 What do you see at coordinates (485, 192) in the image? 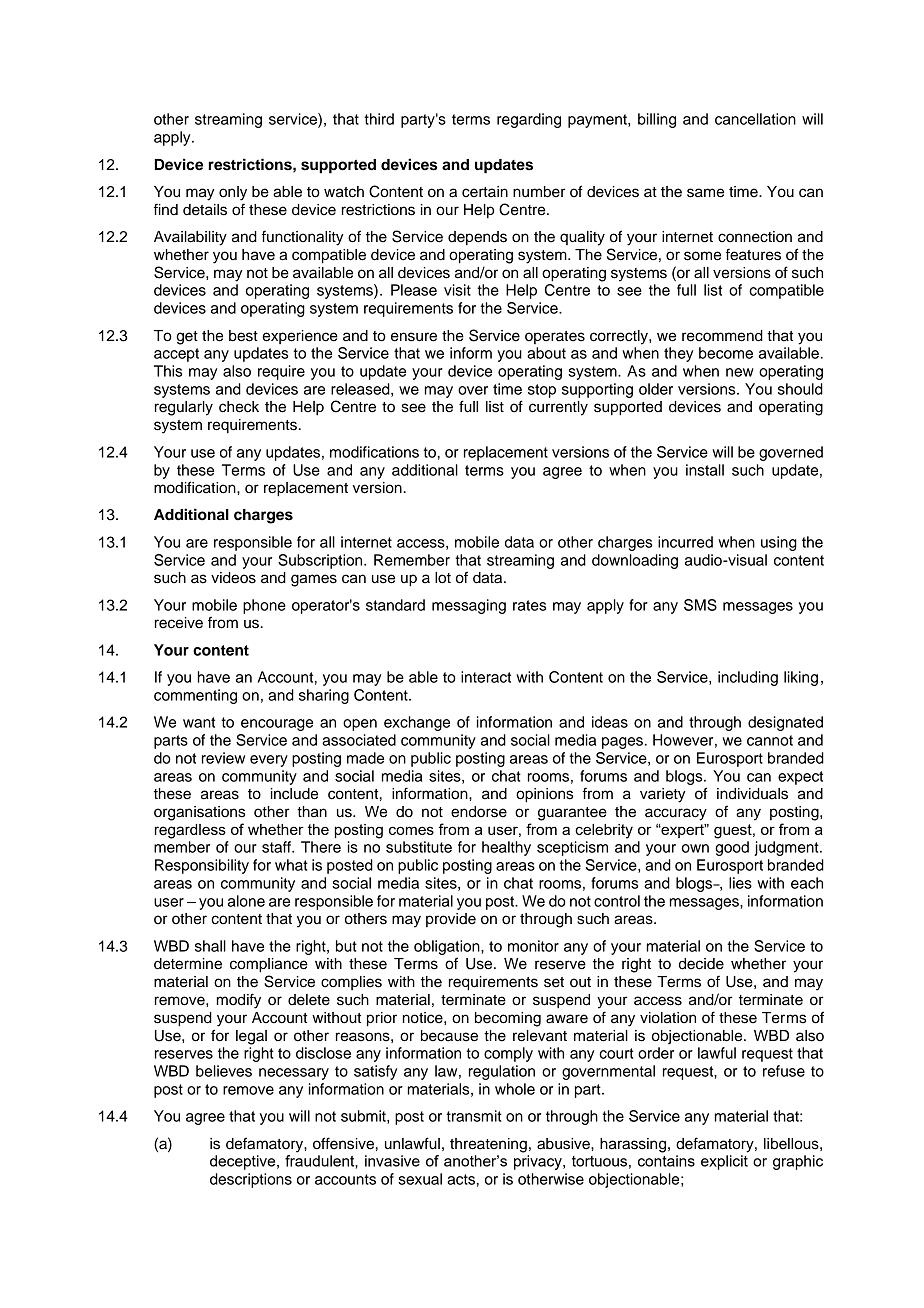
I see `certain` at bounding box center [485, 192].
